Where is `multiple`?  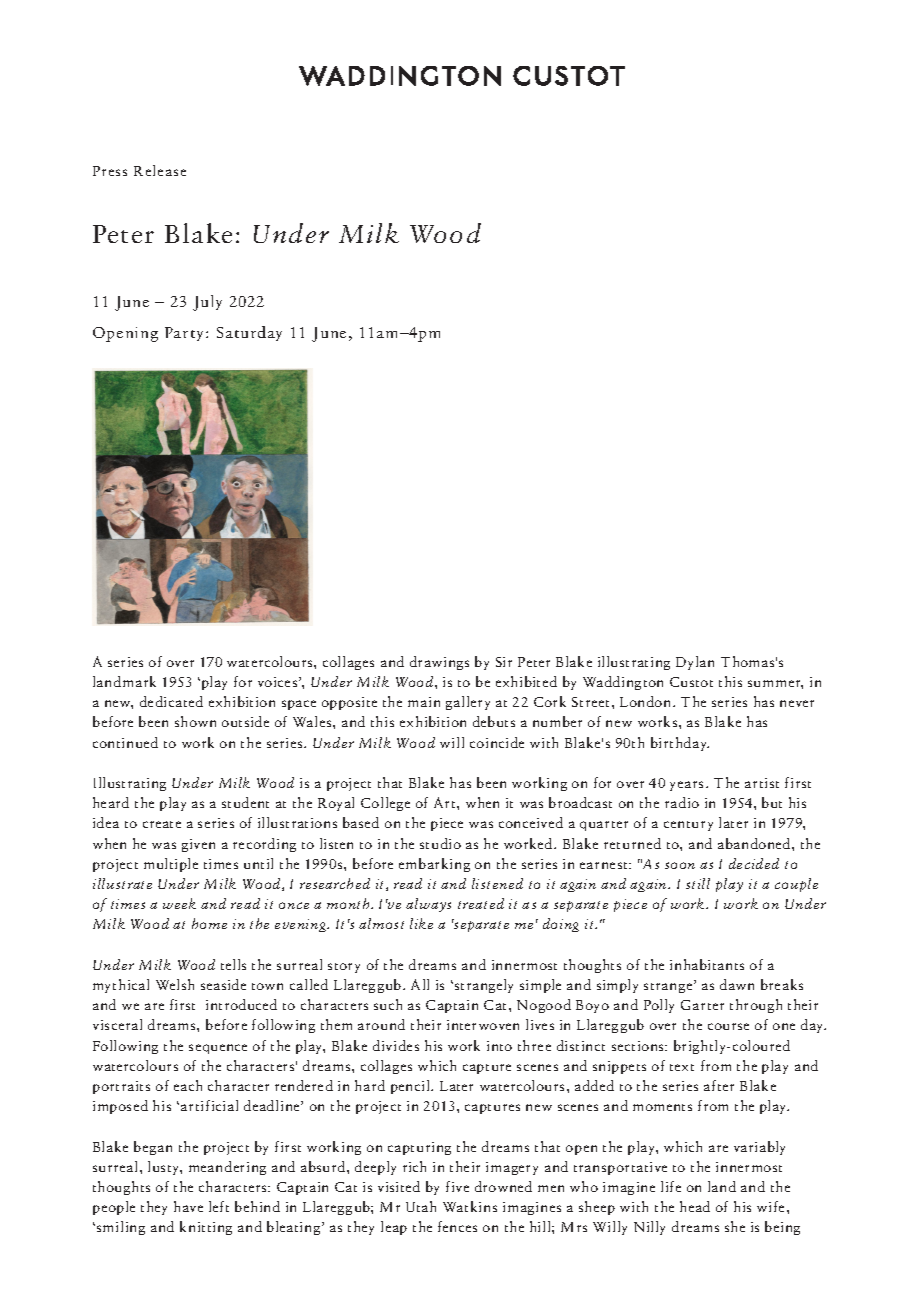 multiple is located at coordinates (171, 865).
